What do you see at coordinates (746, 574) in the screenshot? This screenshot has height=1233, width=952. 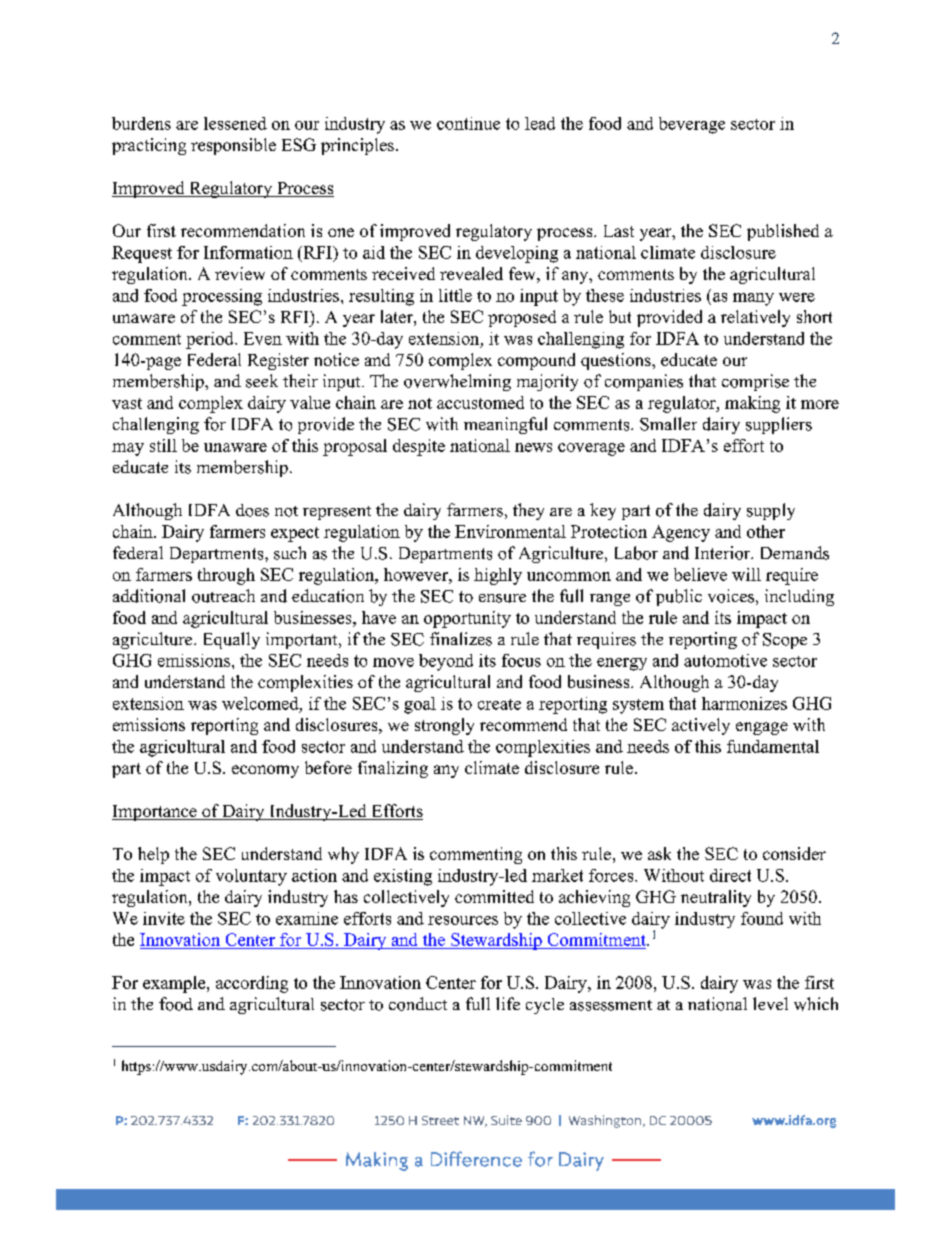 I see `will` at bounding box center [746, 574].
